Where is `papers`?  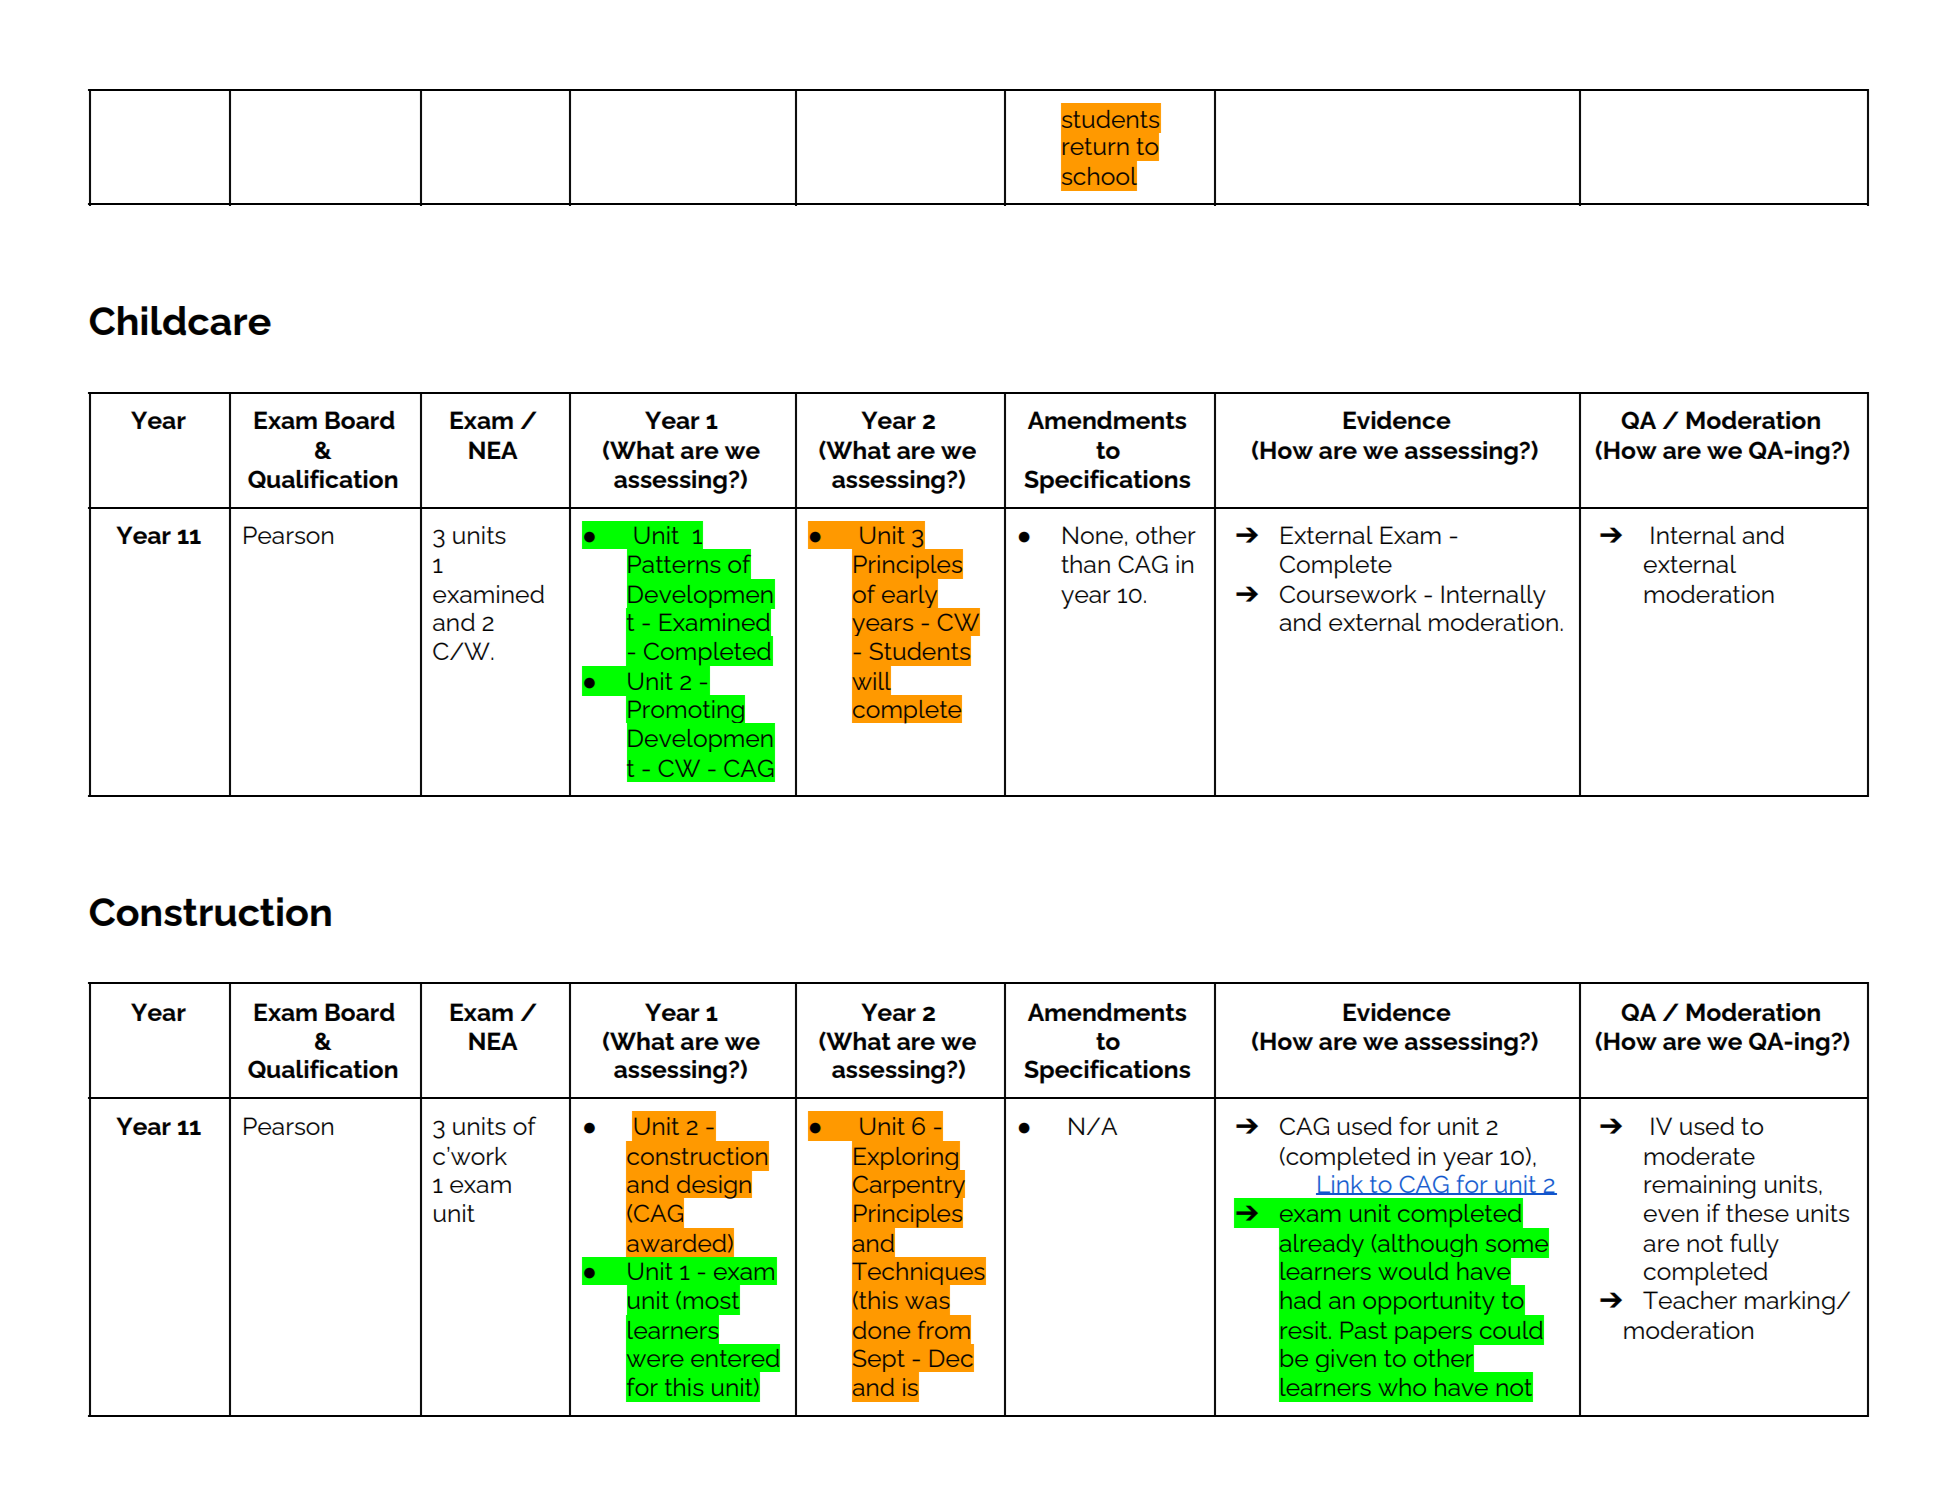 papers is located at coordinates (1434, 1335).
